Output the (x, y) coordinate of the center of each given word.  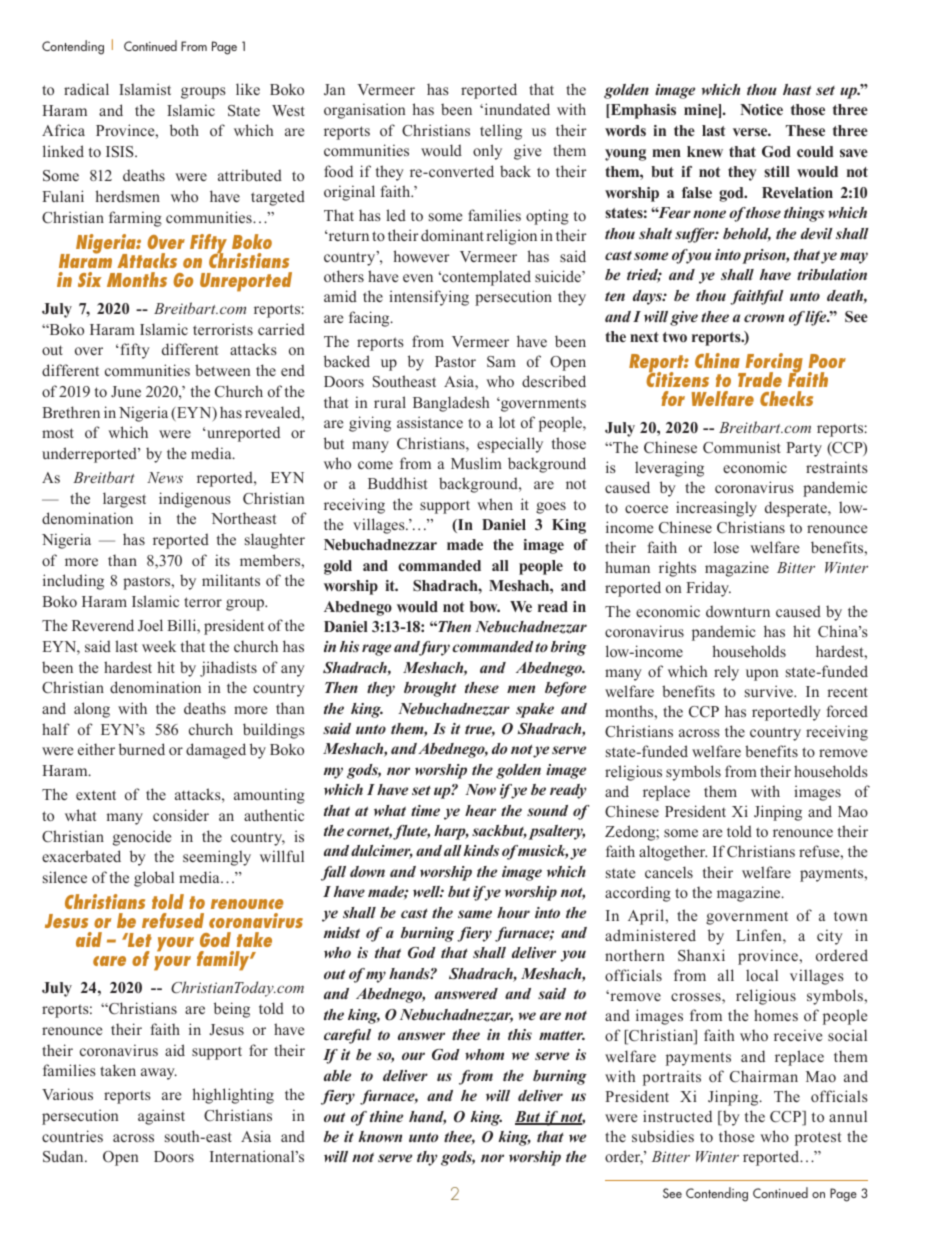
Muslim (476, 463)
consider (181, 815)
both (184, 130)
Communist (742, 447)
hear (480, 810)
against (161, 1117)
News (165, 477)
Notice (761, 109)
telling (501, 132)
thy (427, 1158)
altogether (673, 853)
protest (818, 1139)
